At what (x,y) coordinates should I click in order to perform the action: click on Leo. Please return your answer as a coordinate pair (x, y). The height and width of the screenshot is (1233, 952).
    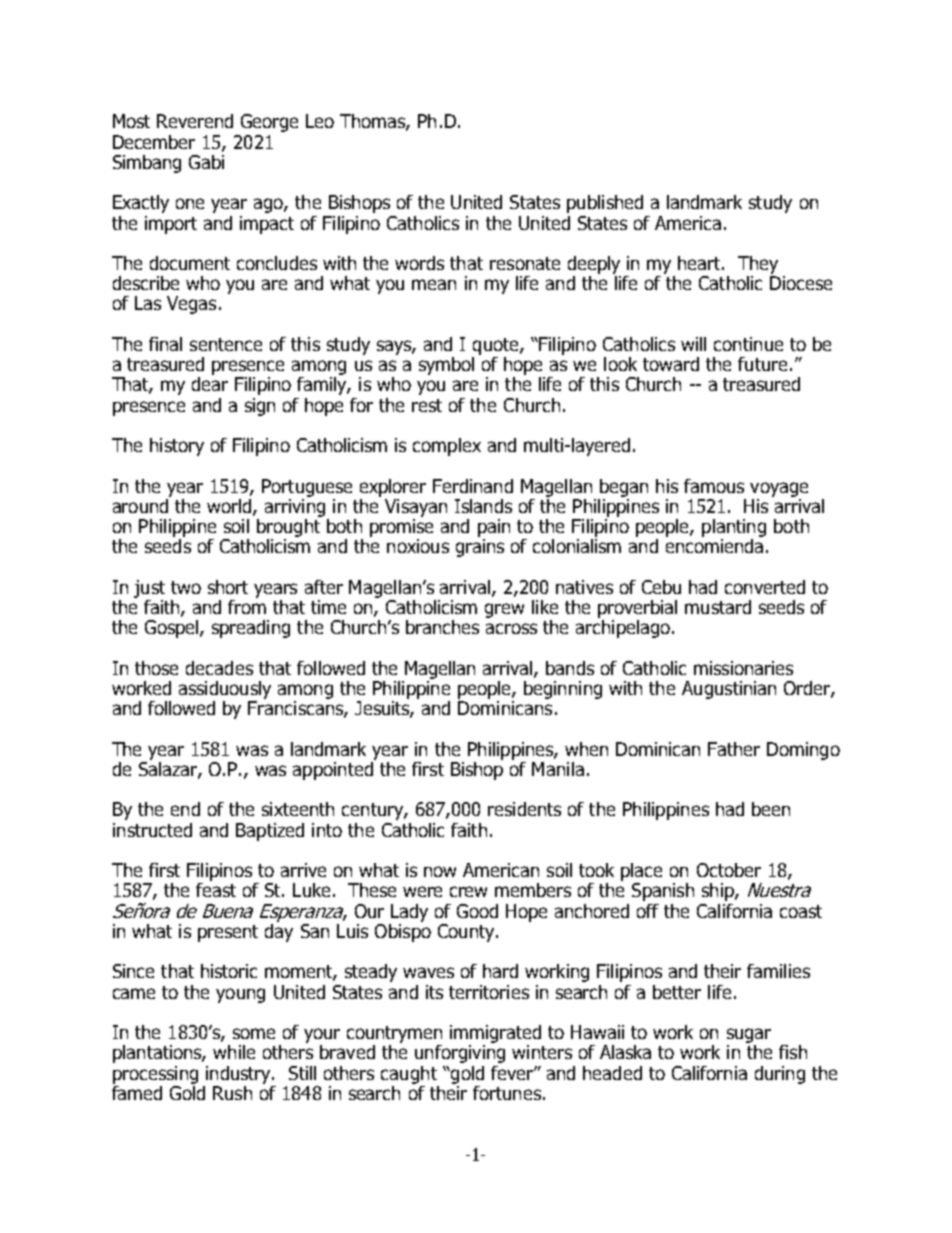
    Looking at the image, I should click on (320, 121).
